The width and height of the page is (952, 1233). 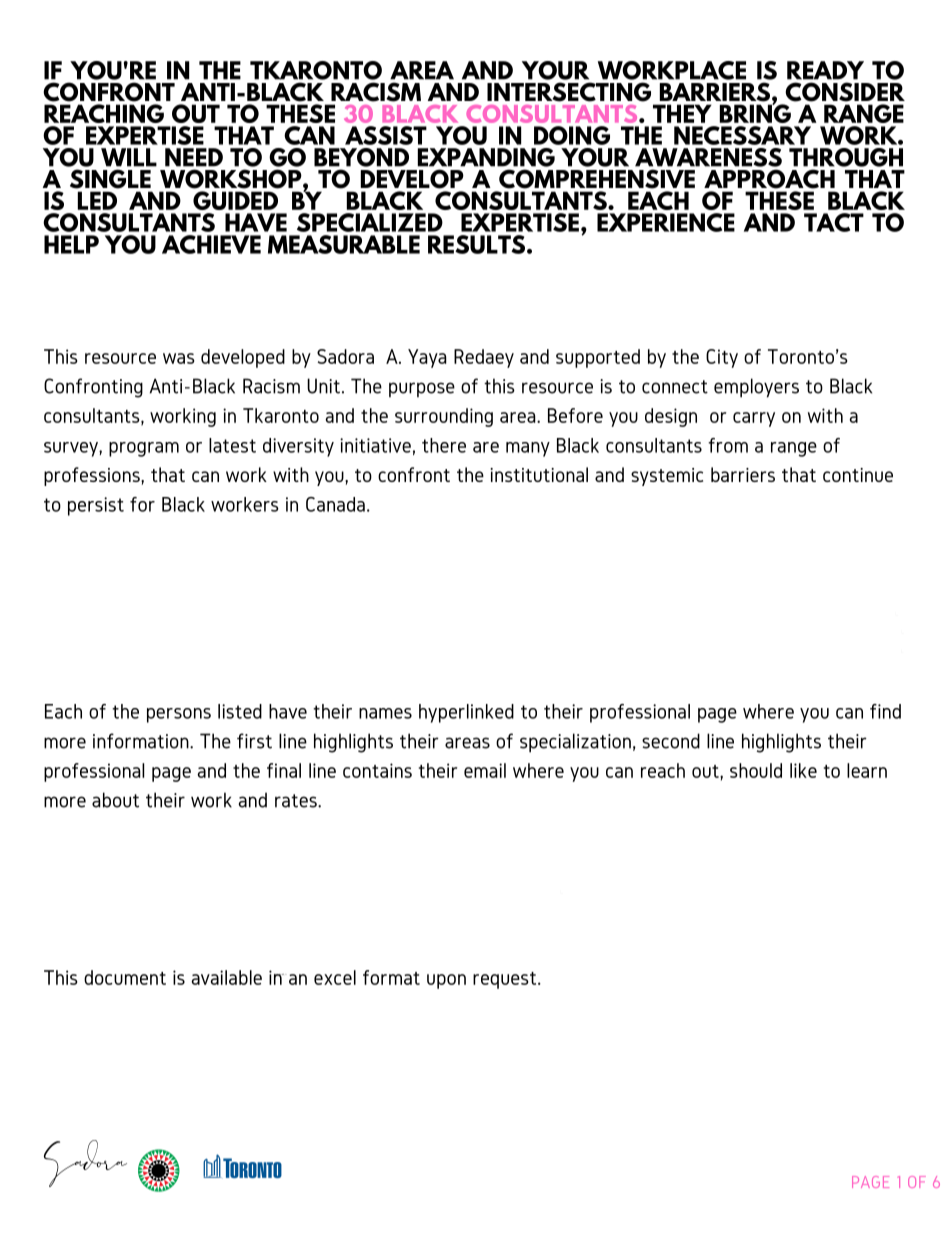 What do you see at coordinates (803, 770) in the page?
I see `like` at bounding box center [803, 770].
